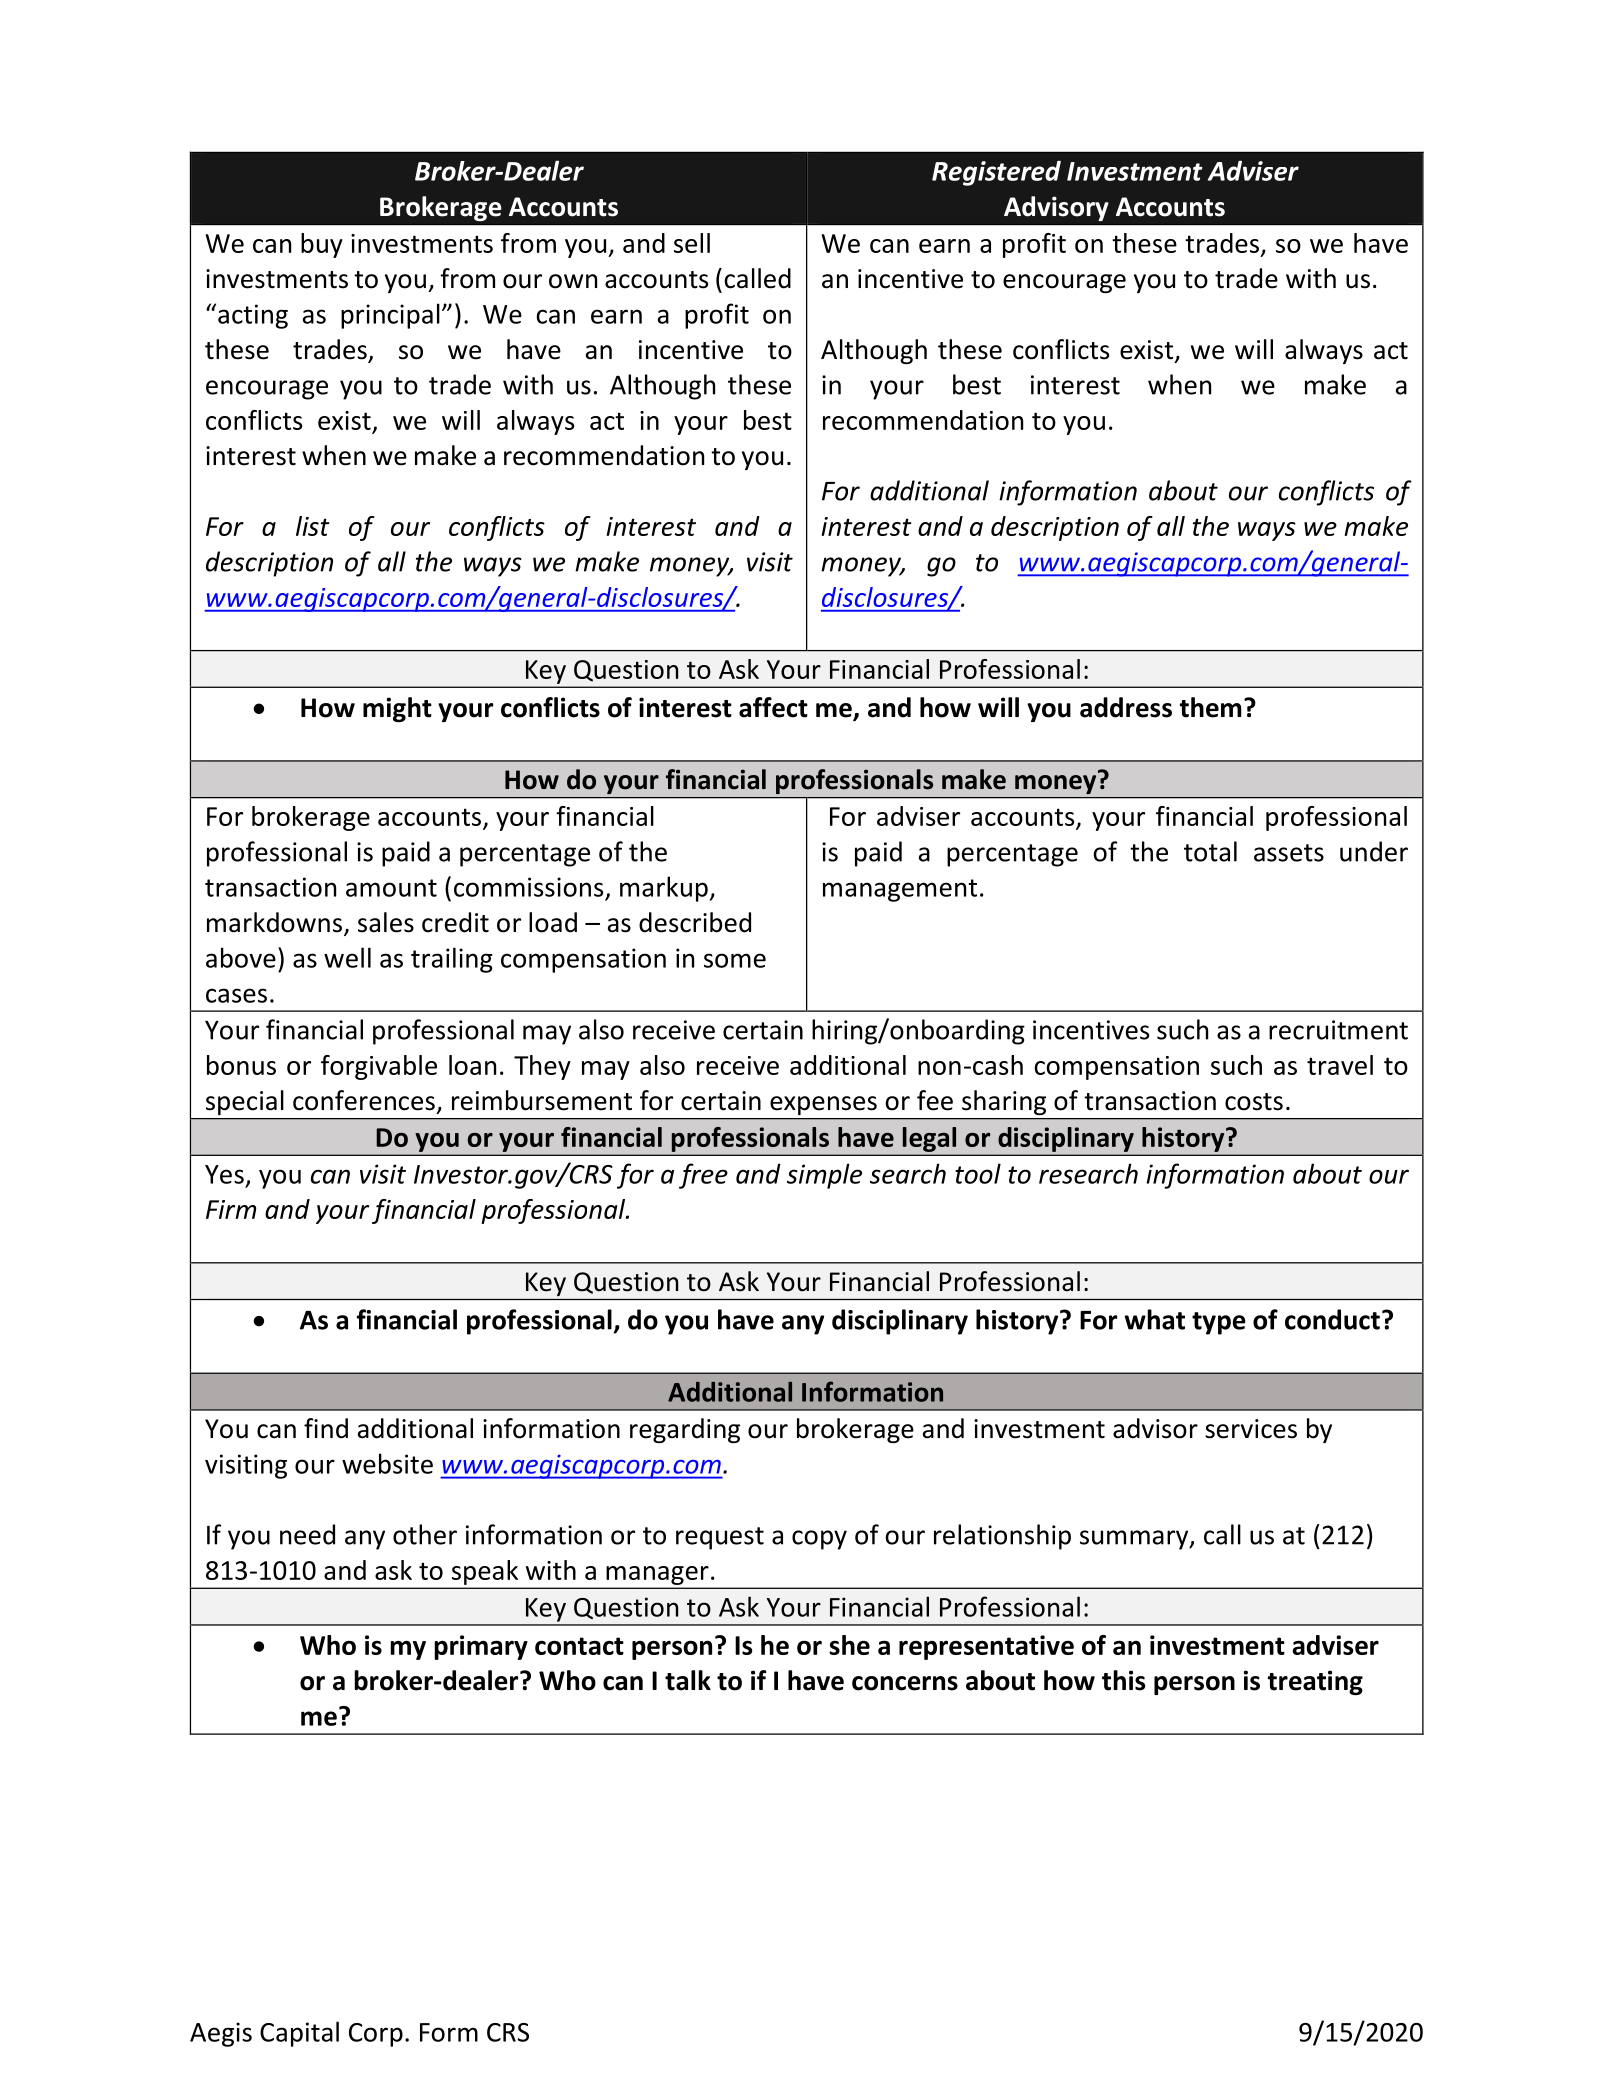 This page has width=1613, height=2087. What do you see at coordinates (1210, 851) in the page?
I see `total` at bounding box center [1210, 851].
